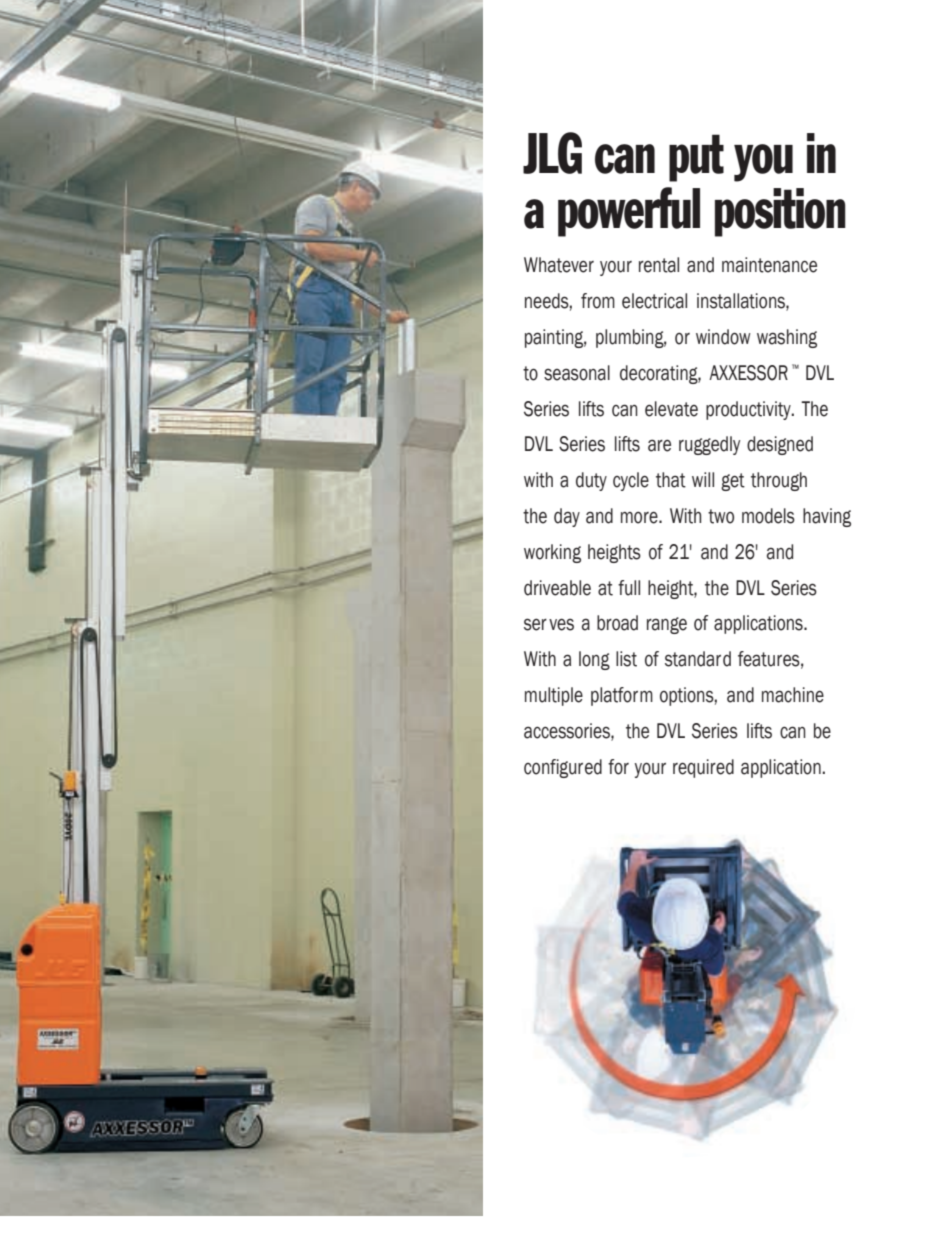 This document has height=1233, width=952. I want to click on required, so click(703, 768).
